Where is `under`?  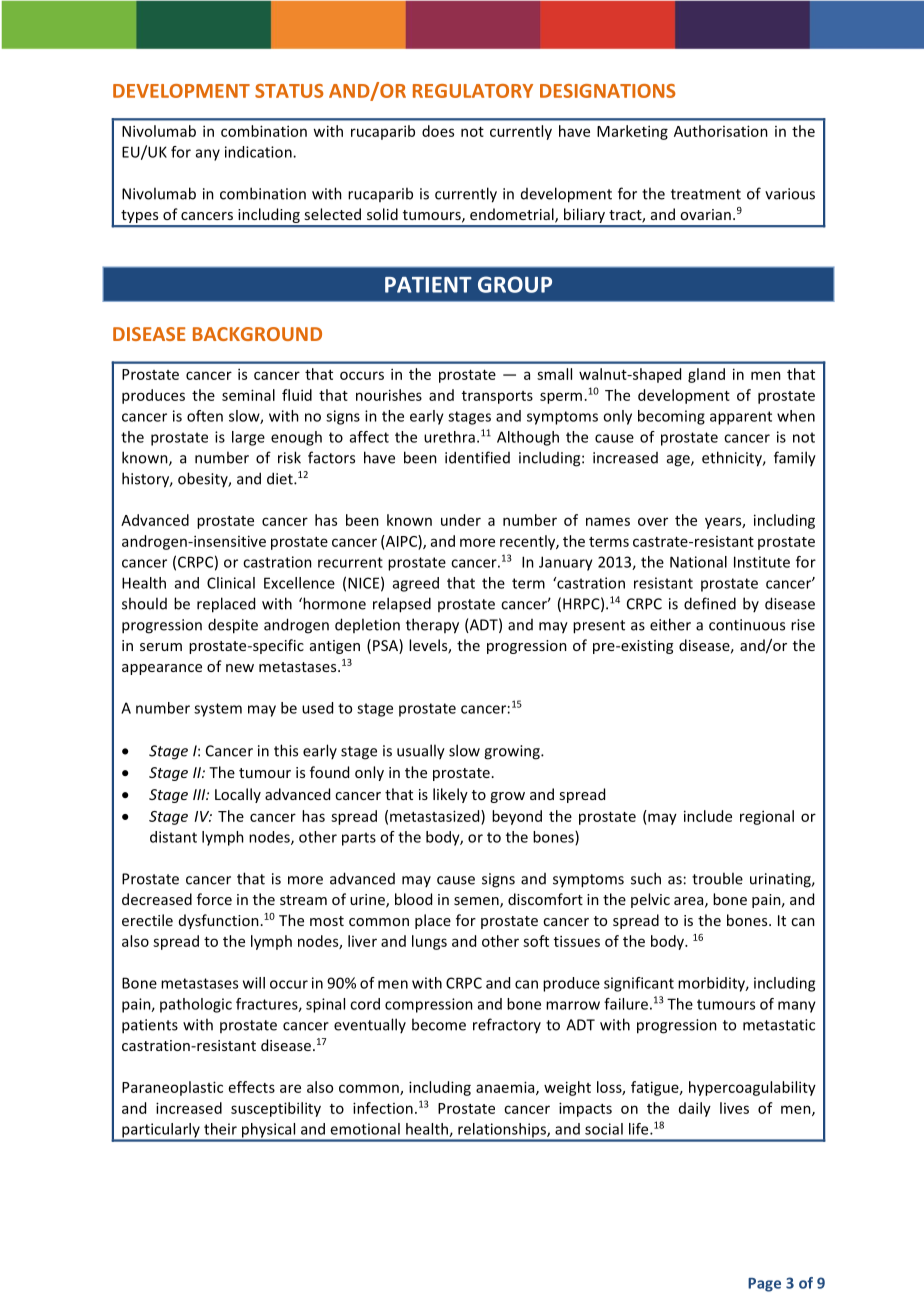
under is located at coordinates (461, 520).
